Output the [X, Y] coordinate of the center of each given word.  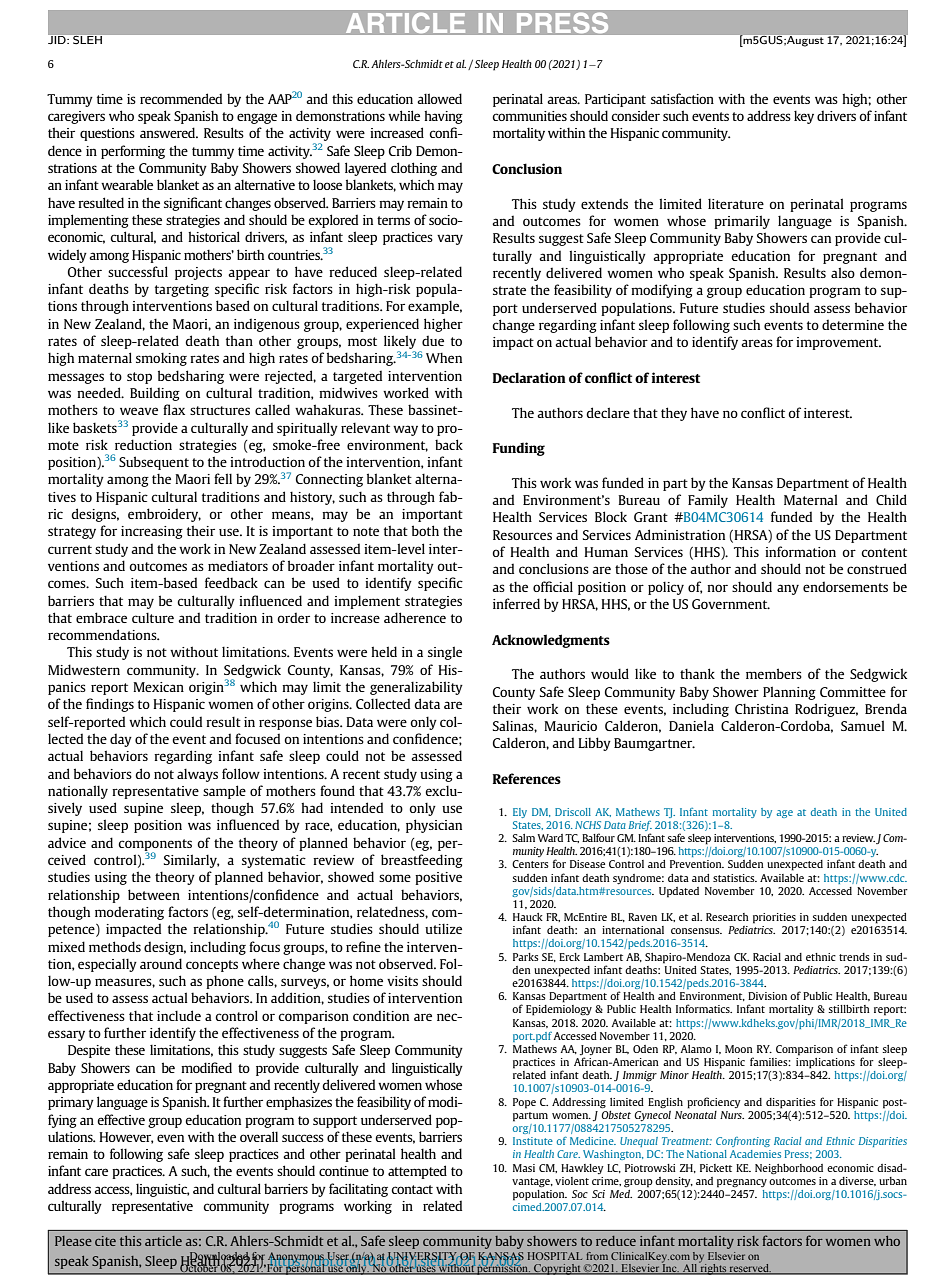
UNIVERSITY [423, 1257]
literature [736, 204]
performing [133, 152]
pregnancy [742, 1183]
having [443, 117]
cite [105, 1241]
